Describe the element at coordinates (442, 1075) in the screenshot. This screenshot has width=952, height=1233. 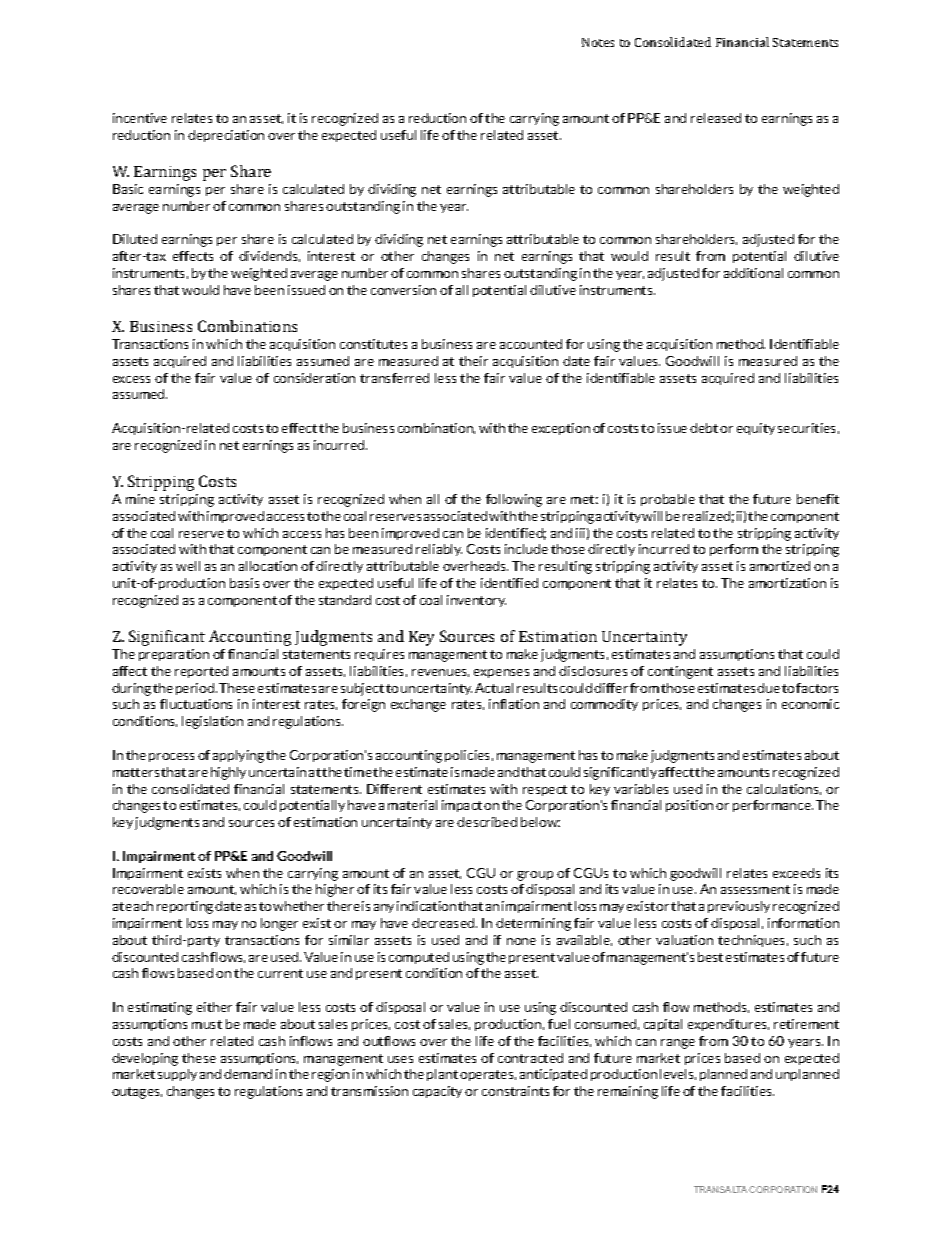
I see `plant` at that location.
